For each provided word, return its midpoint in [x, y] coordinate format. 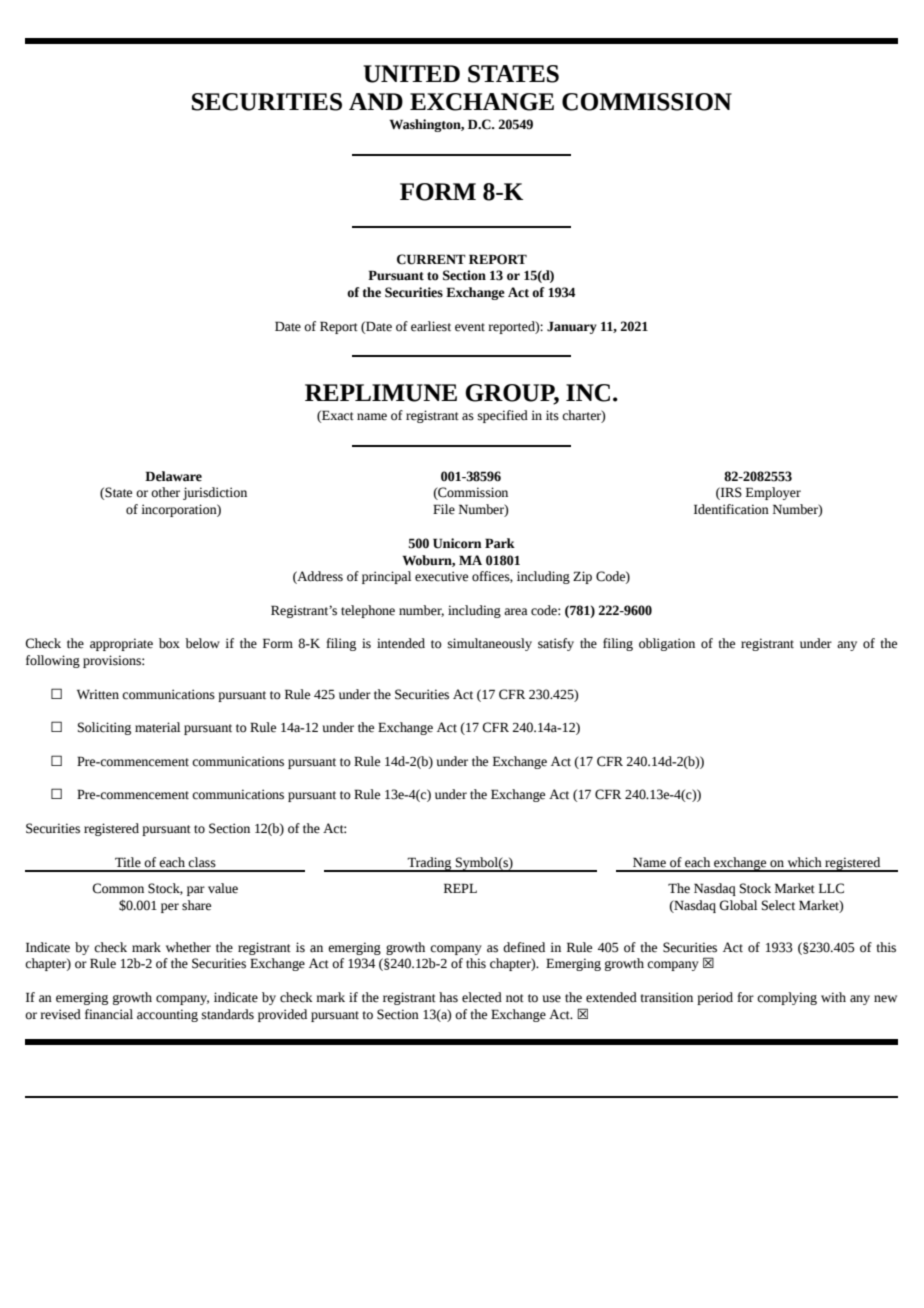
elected [482, 997]
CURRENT [431, 259]
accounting [167, 1015]
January [572, 327]
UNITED [411, 74]
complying [787, 998]
